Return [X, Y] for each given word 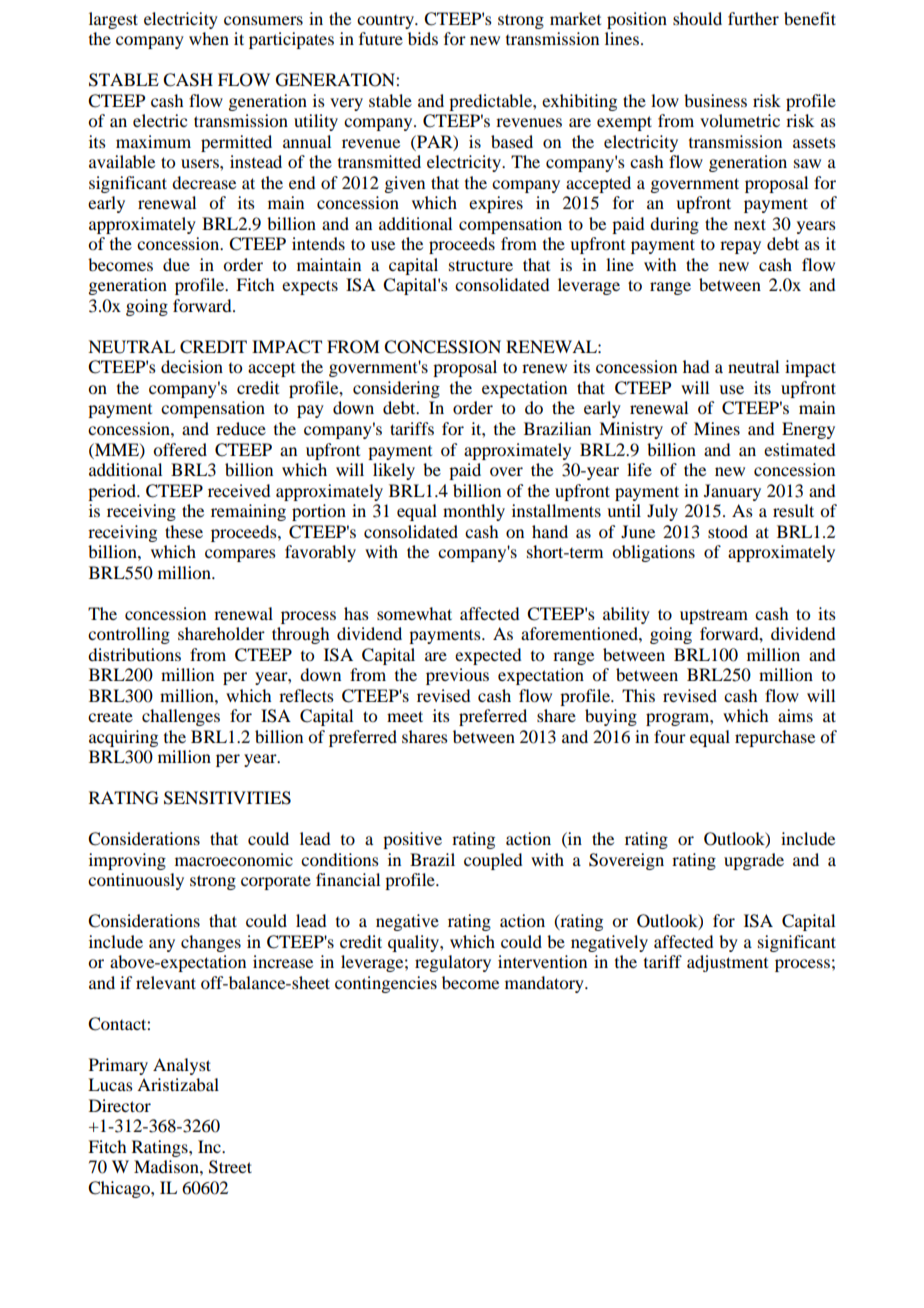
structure [481, 266]
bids [423, 38]
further [753, 18]
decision [192, 366]
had [696, 366]
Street [230, 1167]
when [209, 38]
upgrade [754, 861]
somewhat [414, 613]
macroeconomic [234, 859]
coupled [493, 861]
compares [240, 555]
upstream [714, 617]
